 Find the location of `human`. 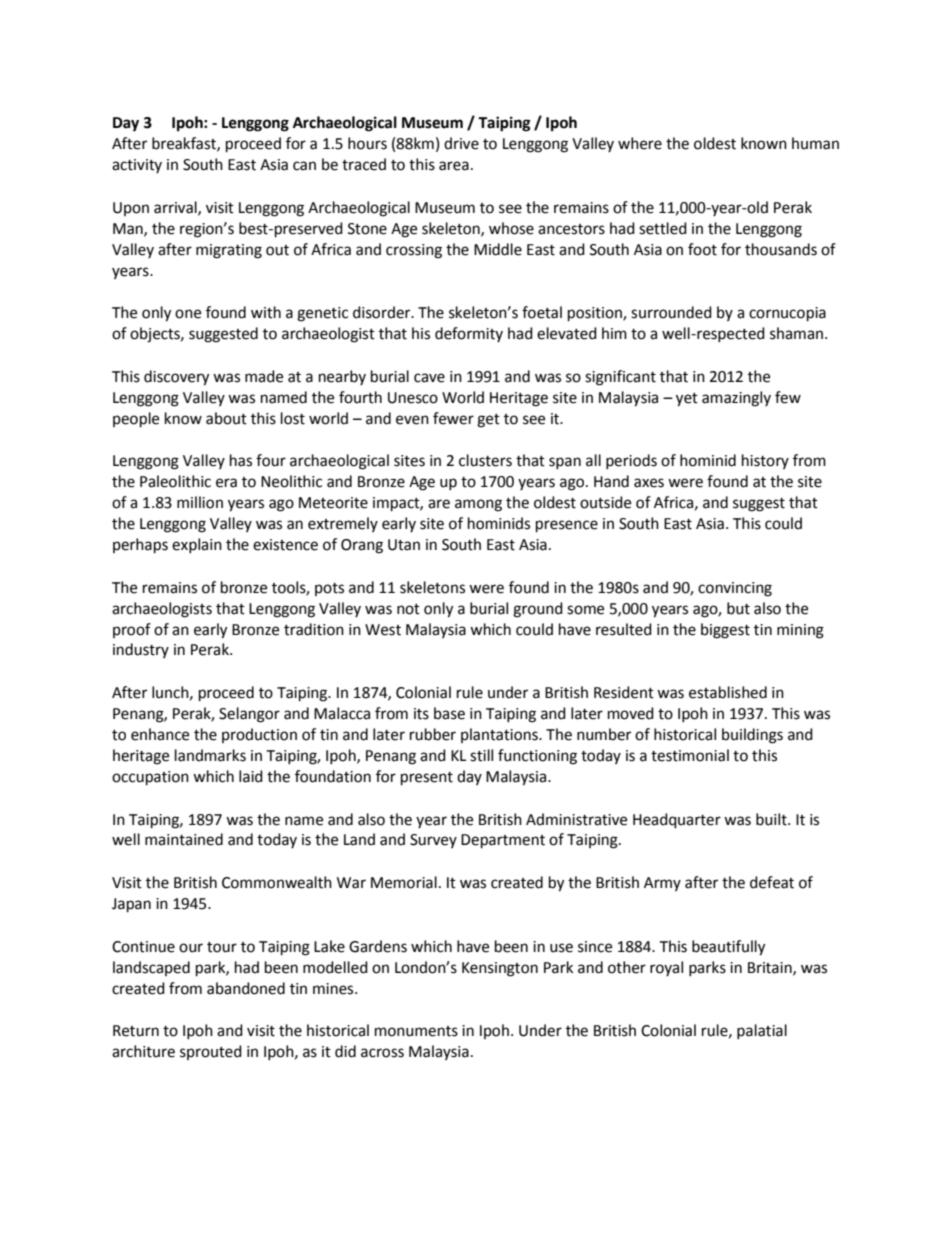

human is located at coordinates (815, 143).
